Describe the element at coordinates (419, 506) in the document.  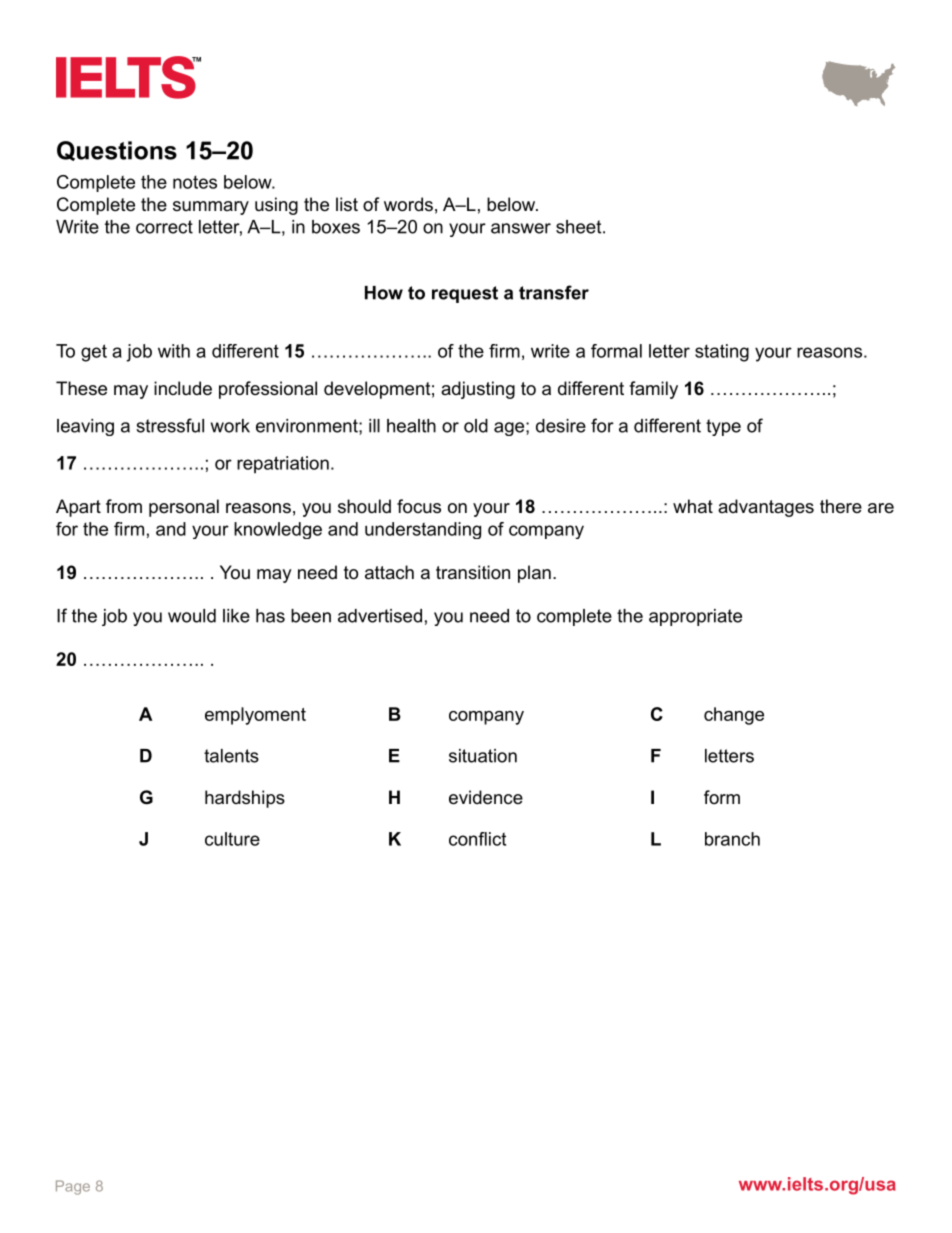
I see `focus` at that location.
